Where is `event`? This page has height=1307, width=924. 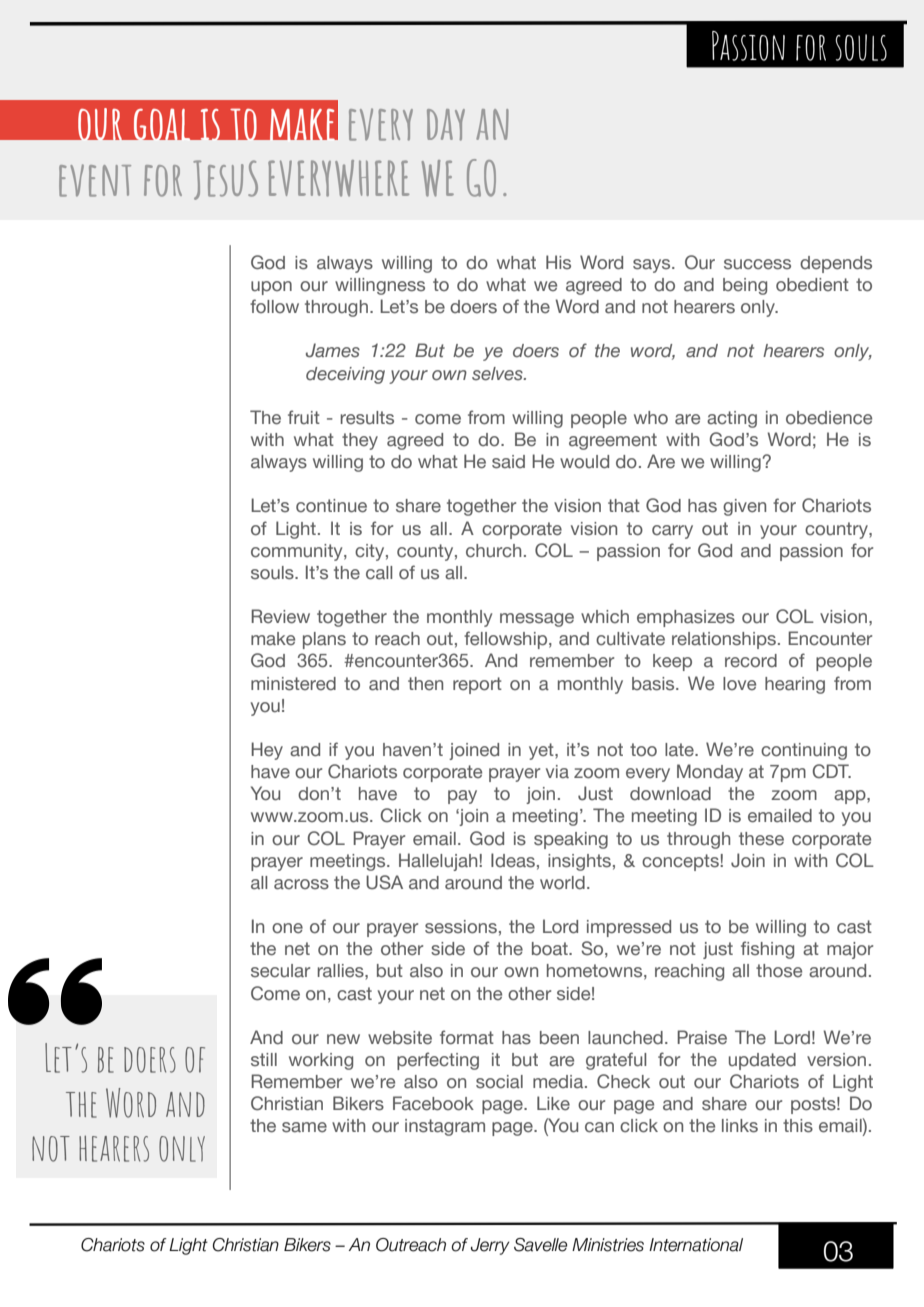
event is located at coordinates (95, 180).
